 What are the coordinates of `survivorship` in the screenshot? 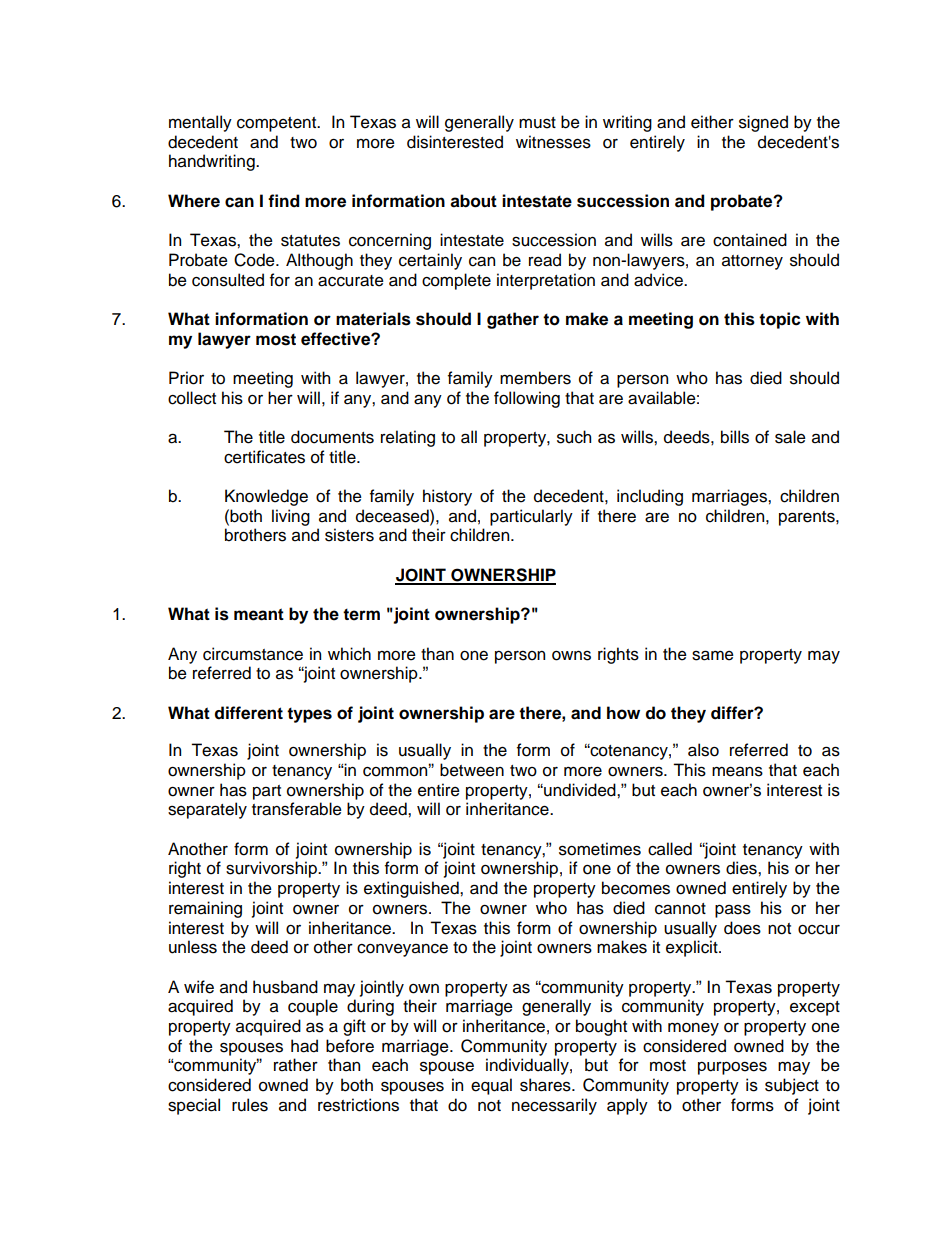 It's located at (272, 869).
